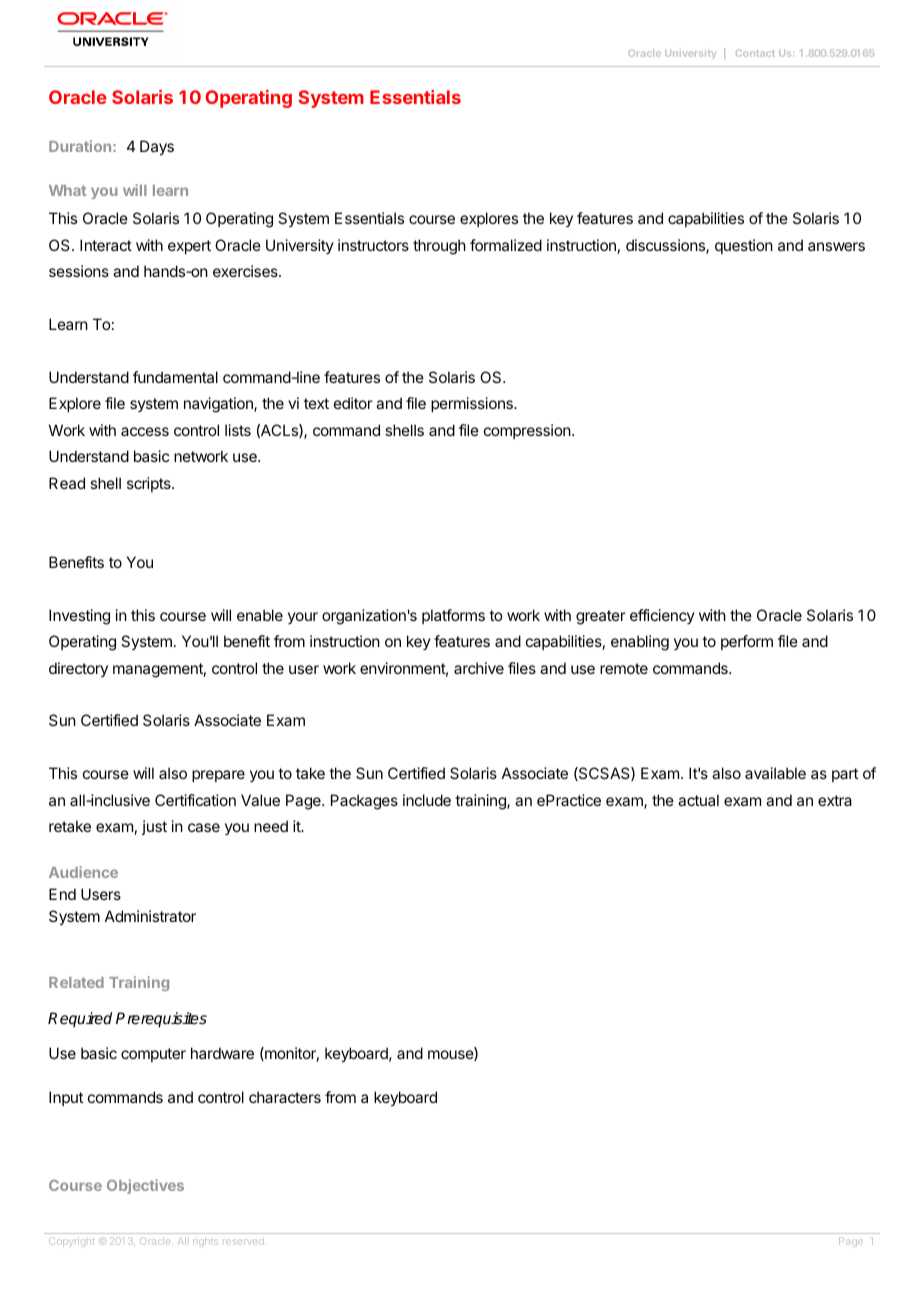 The height and width of the page is (1308, 924). What do you see at coordinates (662, 616) in the page?
I see `efficiency` at bounding box center [662, 616].
